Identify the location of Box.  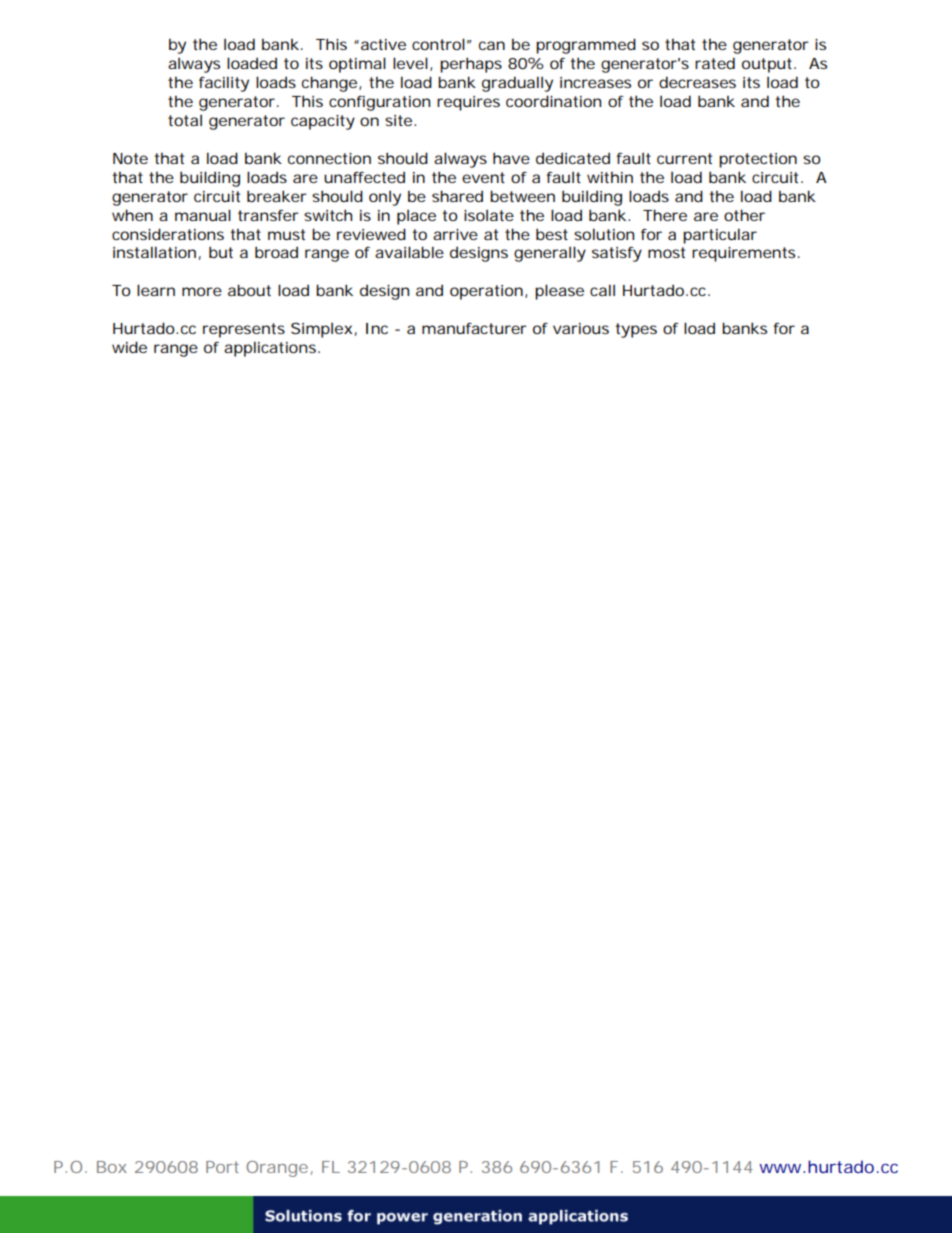
(112, 1167).
